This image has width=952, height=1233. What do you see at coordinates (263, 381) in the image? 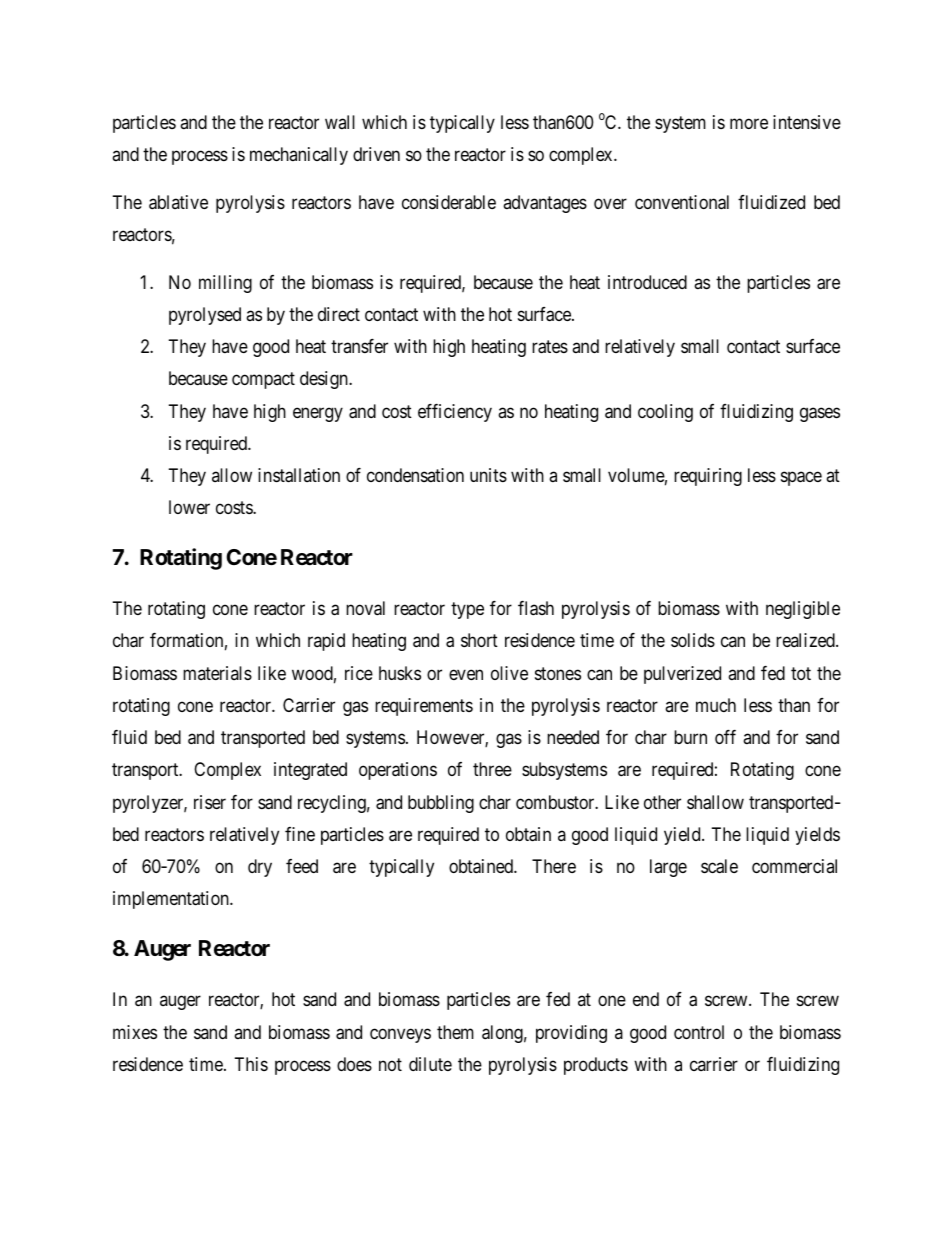
I see `compact` at bounding box center [263, 381].
